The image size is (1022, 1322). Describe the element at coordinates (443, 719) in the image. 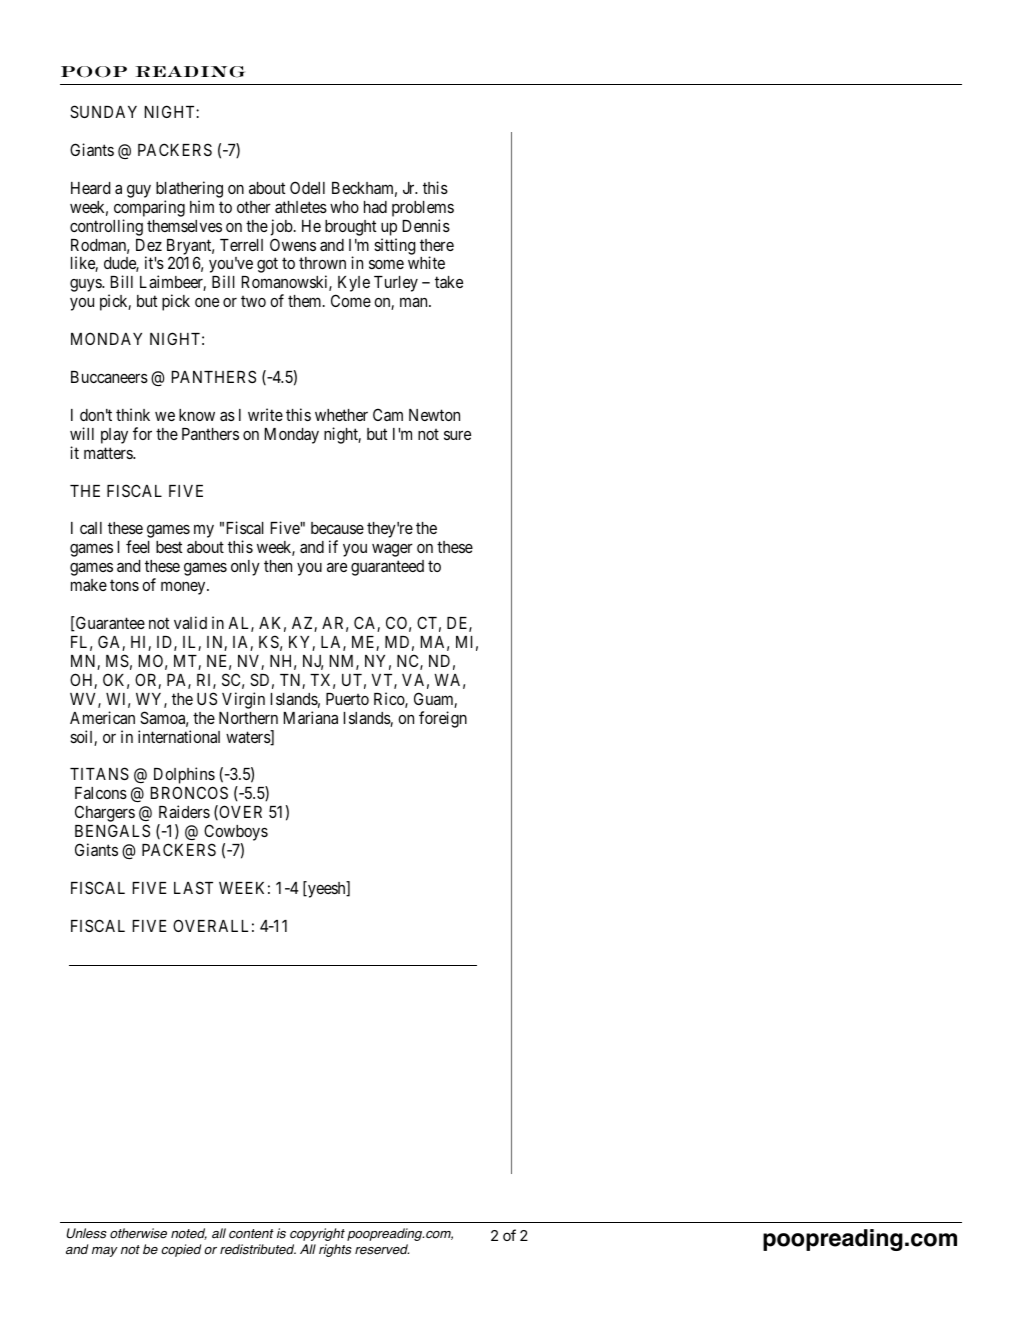

I see `foreign` at that location.
